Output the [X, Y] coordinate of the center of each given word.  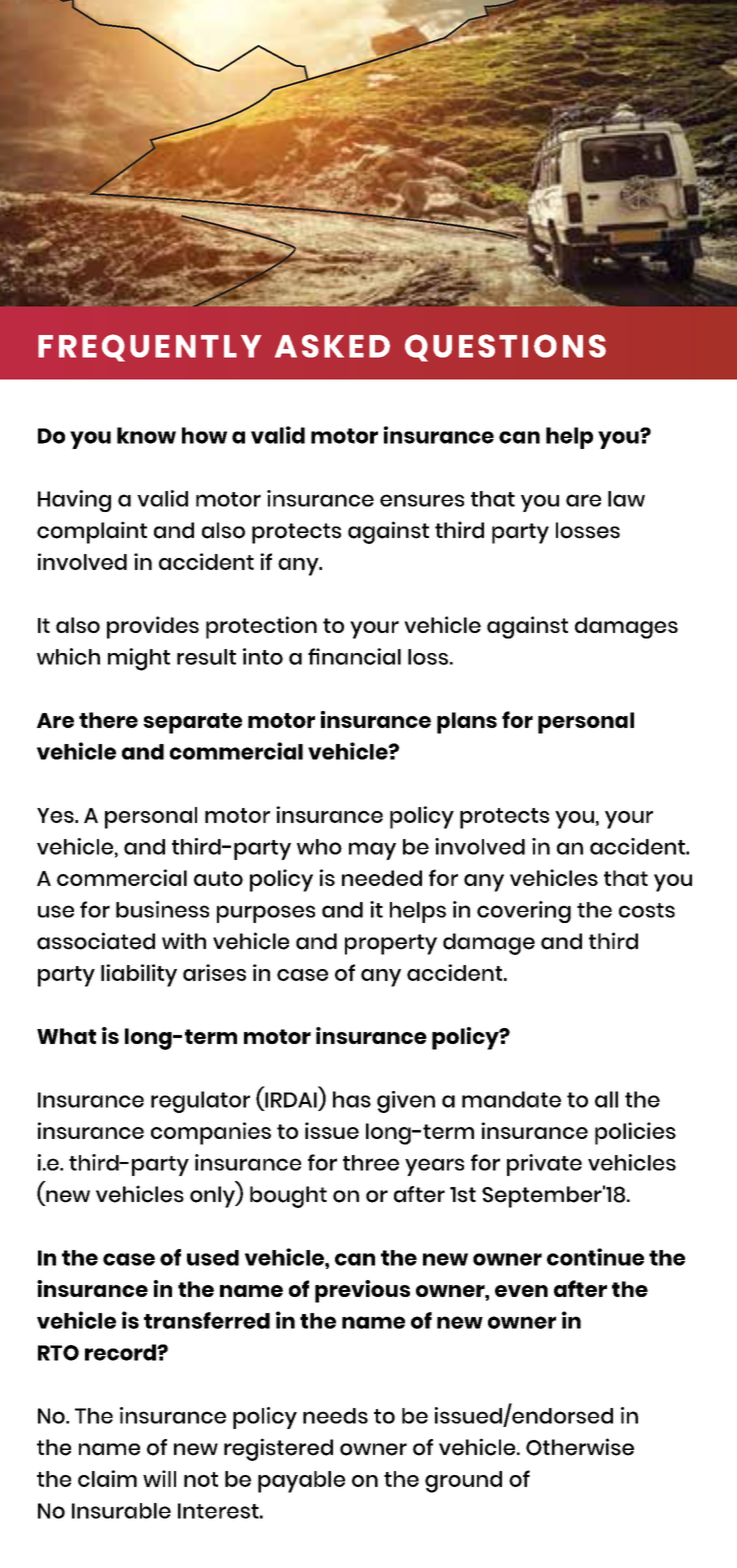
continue [595, 1257]
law [626, 499]
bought [288, 1197]
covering [524, 912]
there [108, 720]
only [213, 1197]
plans [467, 723]
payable [301, 1482]
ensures [422, 500]
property [391, 944]
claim [107, 1478]
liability [139, 975]
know [146, 435]
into [263, 656]
